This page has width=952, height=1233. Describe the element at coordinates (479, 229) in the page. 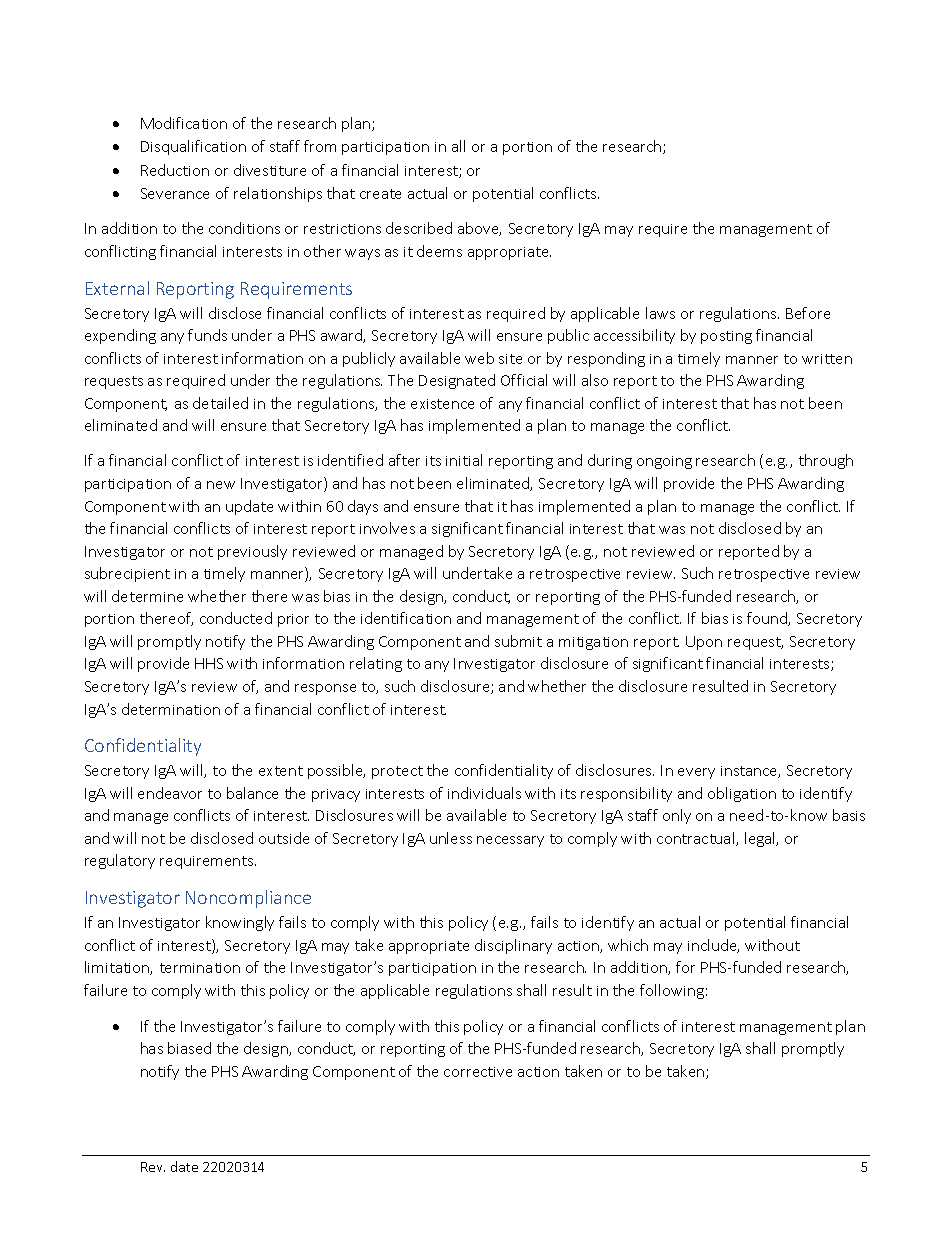

I see `above` at that location.
